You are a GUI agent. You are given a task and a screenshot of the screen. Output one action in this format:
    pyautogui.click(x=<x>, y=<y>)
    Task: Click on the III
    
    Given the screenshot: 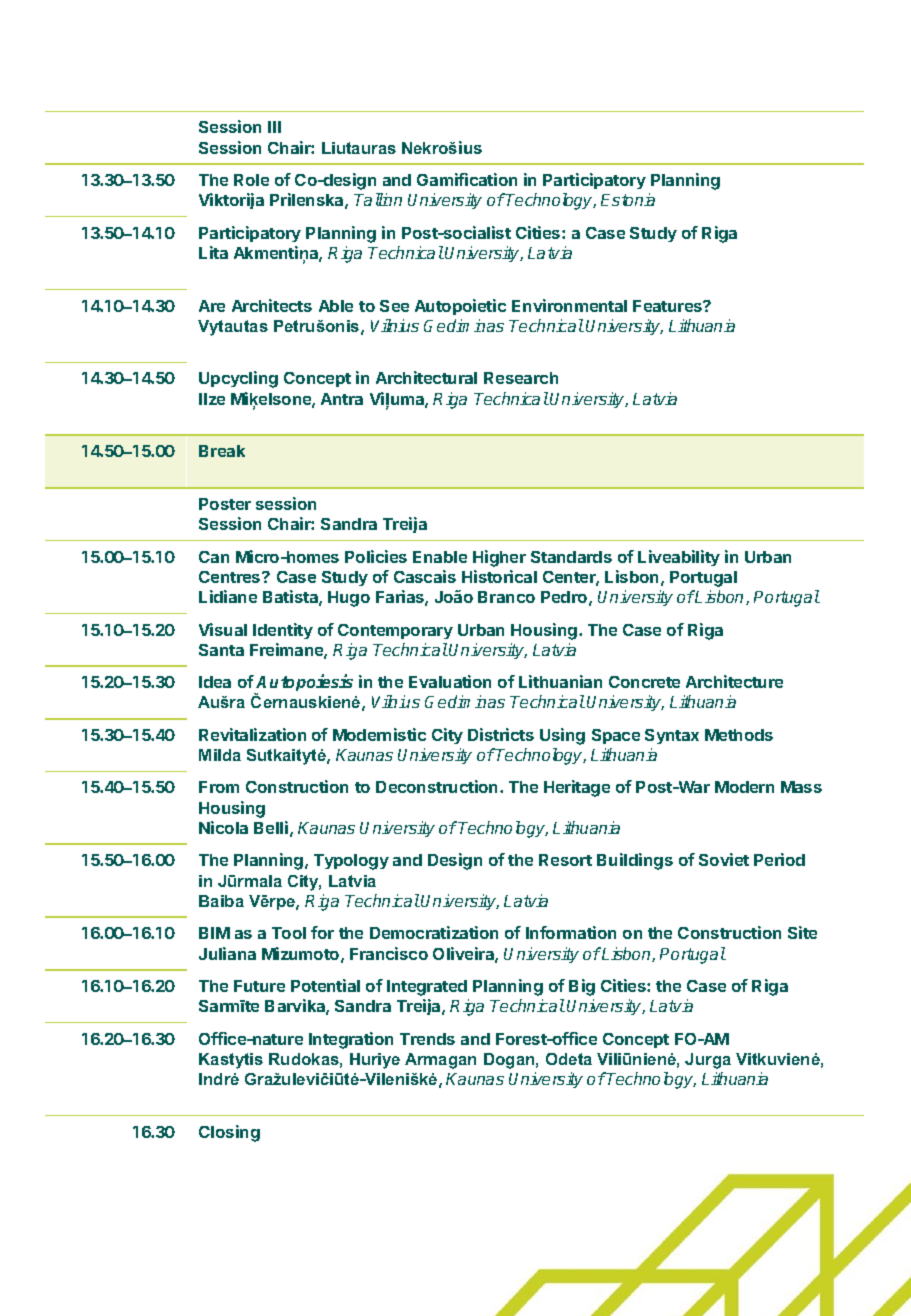 What is the action you would take?
    pyautogui.click(x=274, y=127)
